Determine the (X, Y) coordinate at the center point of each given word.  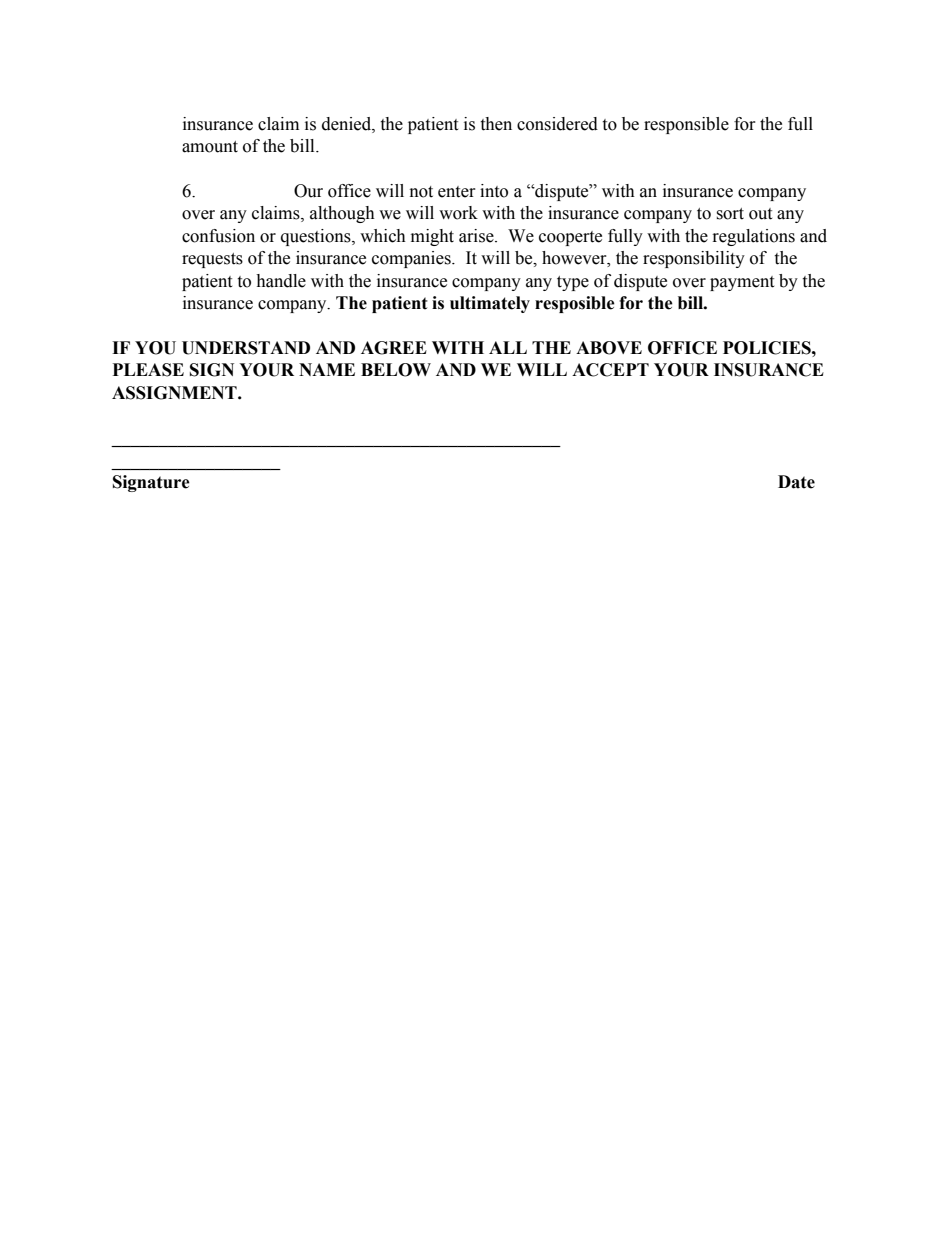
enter (457, 192)
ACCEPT (610, 370)
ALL (508, 347)
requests (212, 260)
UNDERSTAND (246, 348)
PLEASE (148, 370)
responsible (686, 125)
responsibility (694, 259)
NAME (327, 369)
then (496, 124)
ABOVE (609, 348)
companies (412, 259)
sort (730, 214)
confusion (218, 236)
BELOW (396, 370)
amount (210, 147)
